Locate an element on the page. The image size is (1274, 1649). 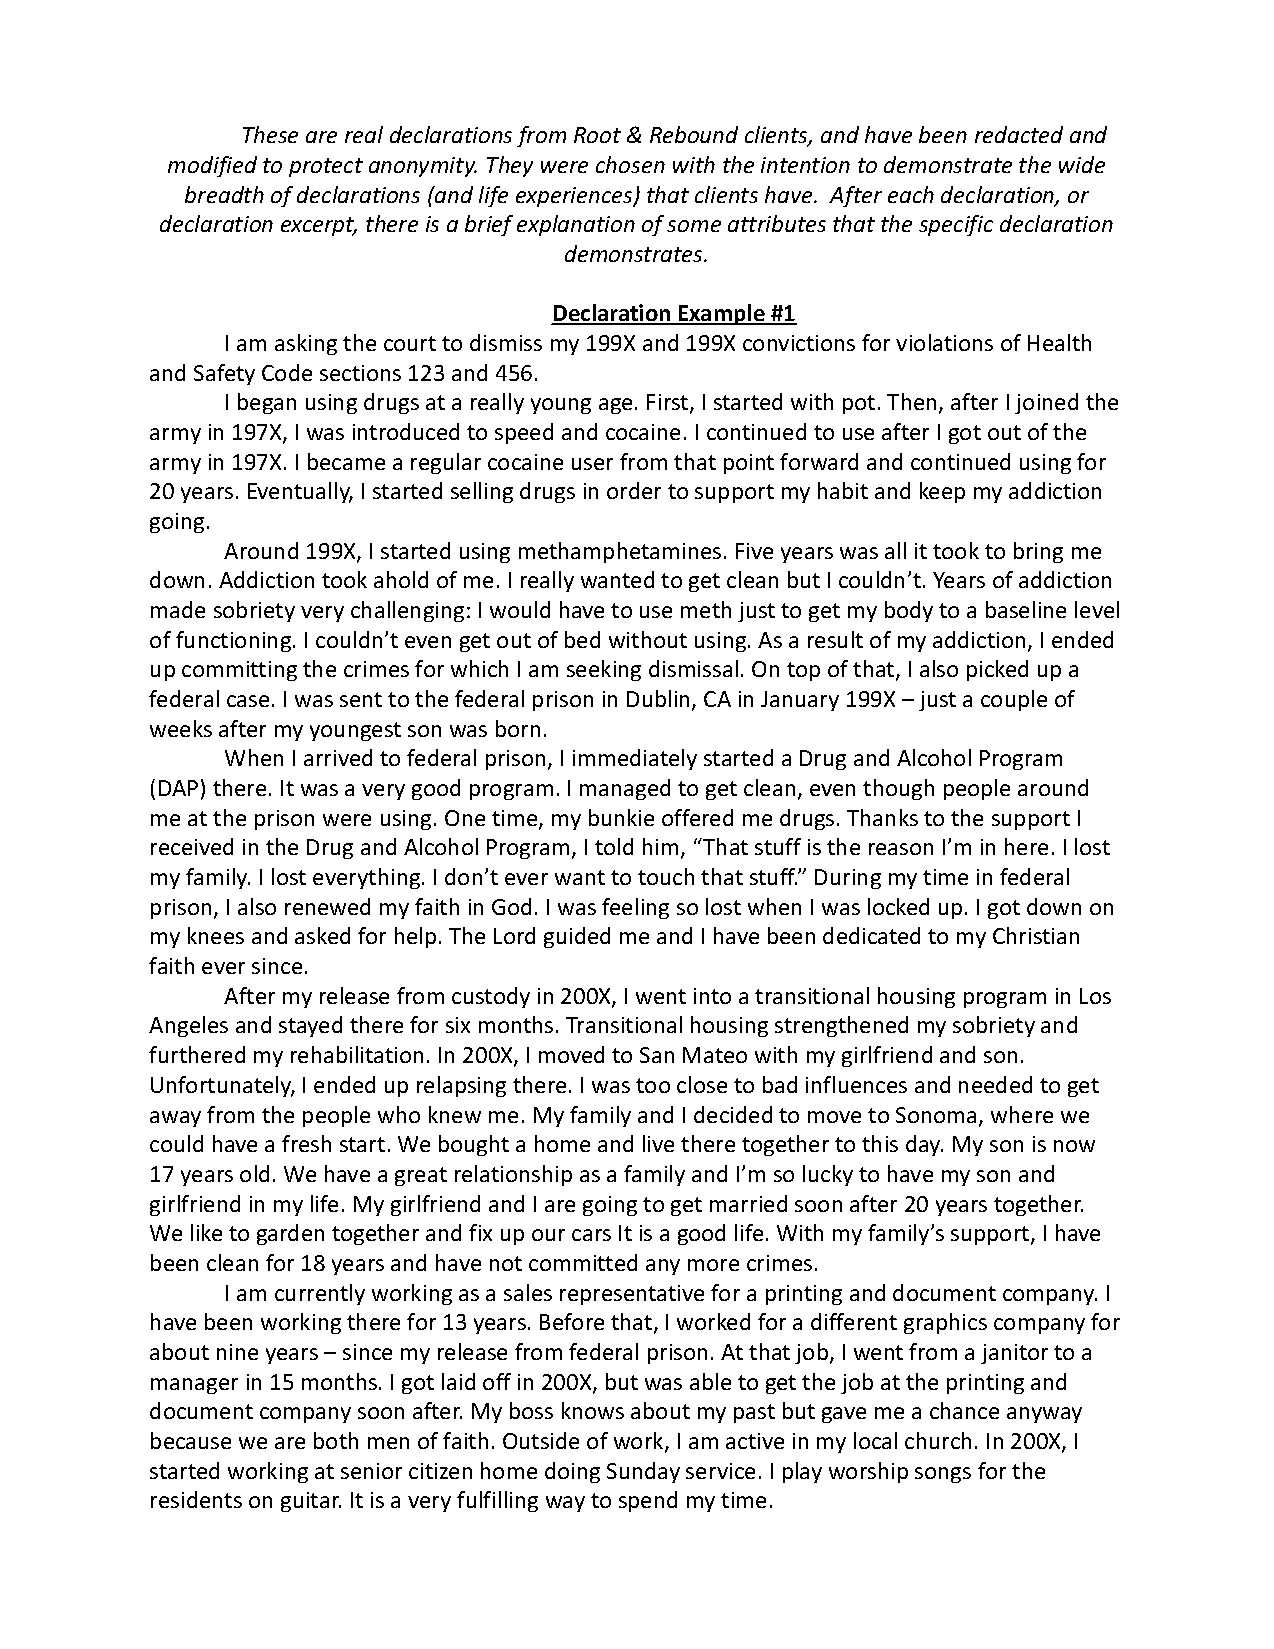
Sunday is located at coordinates (643, 1472).
